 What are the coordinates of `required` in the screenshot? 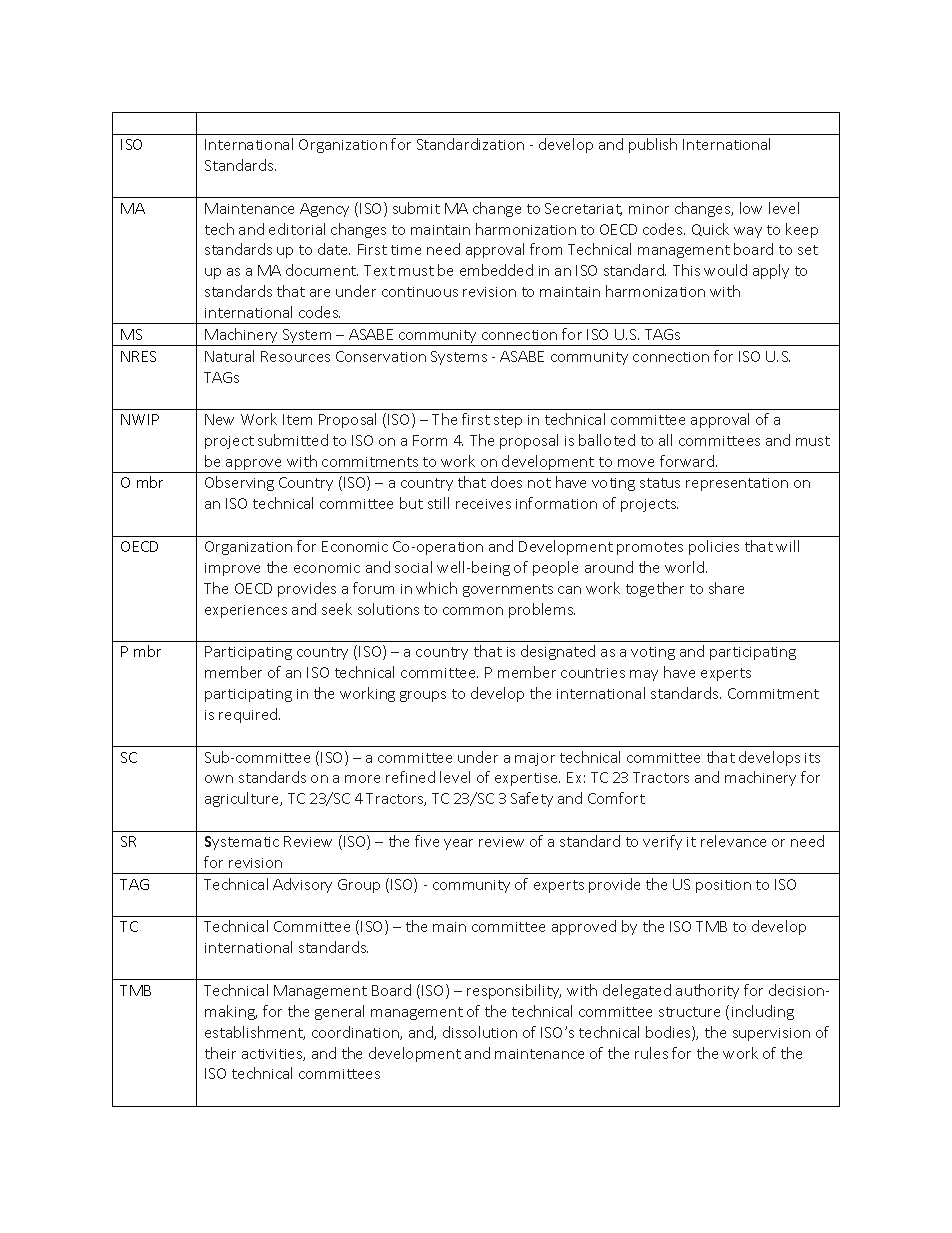 It's located at (249, 715).
